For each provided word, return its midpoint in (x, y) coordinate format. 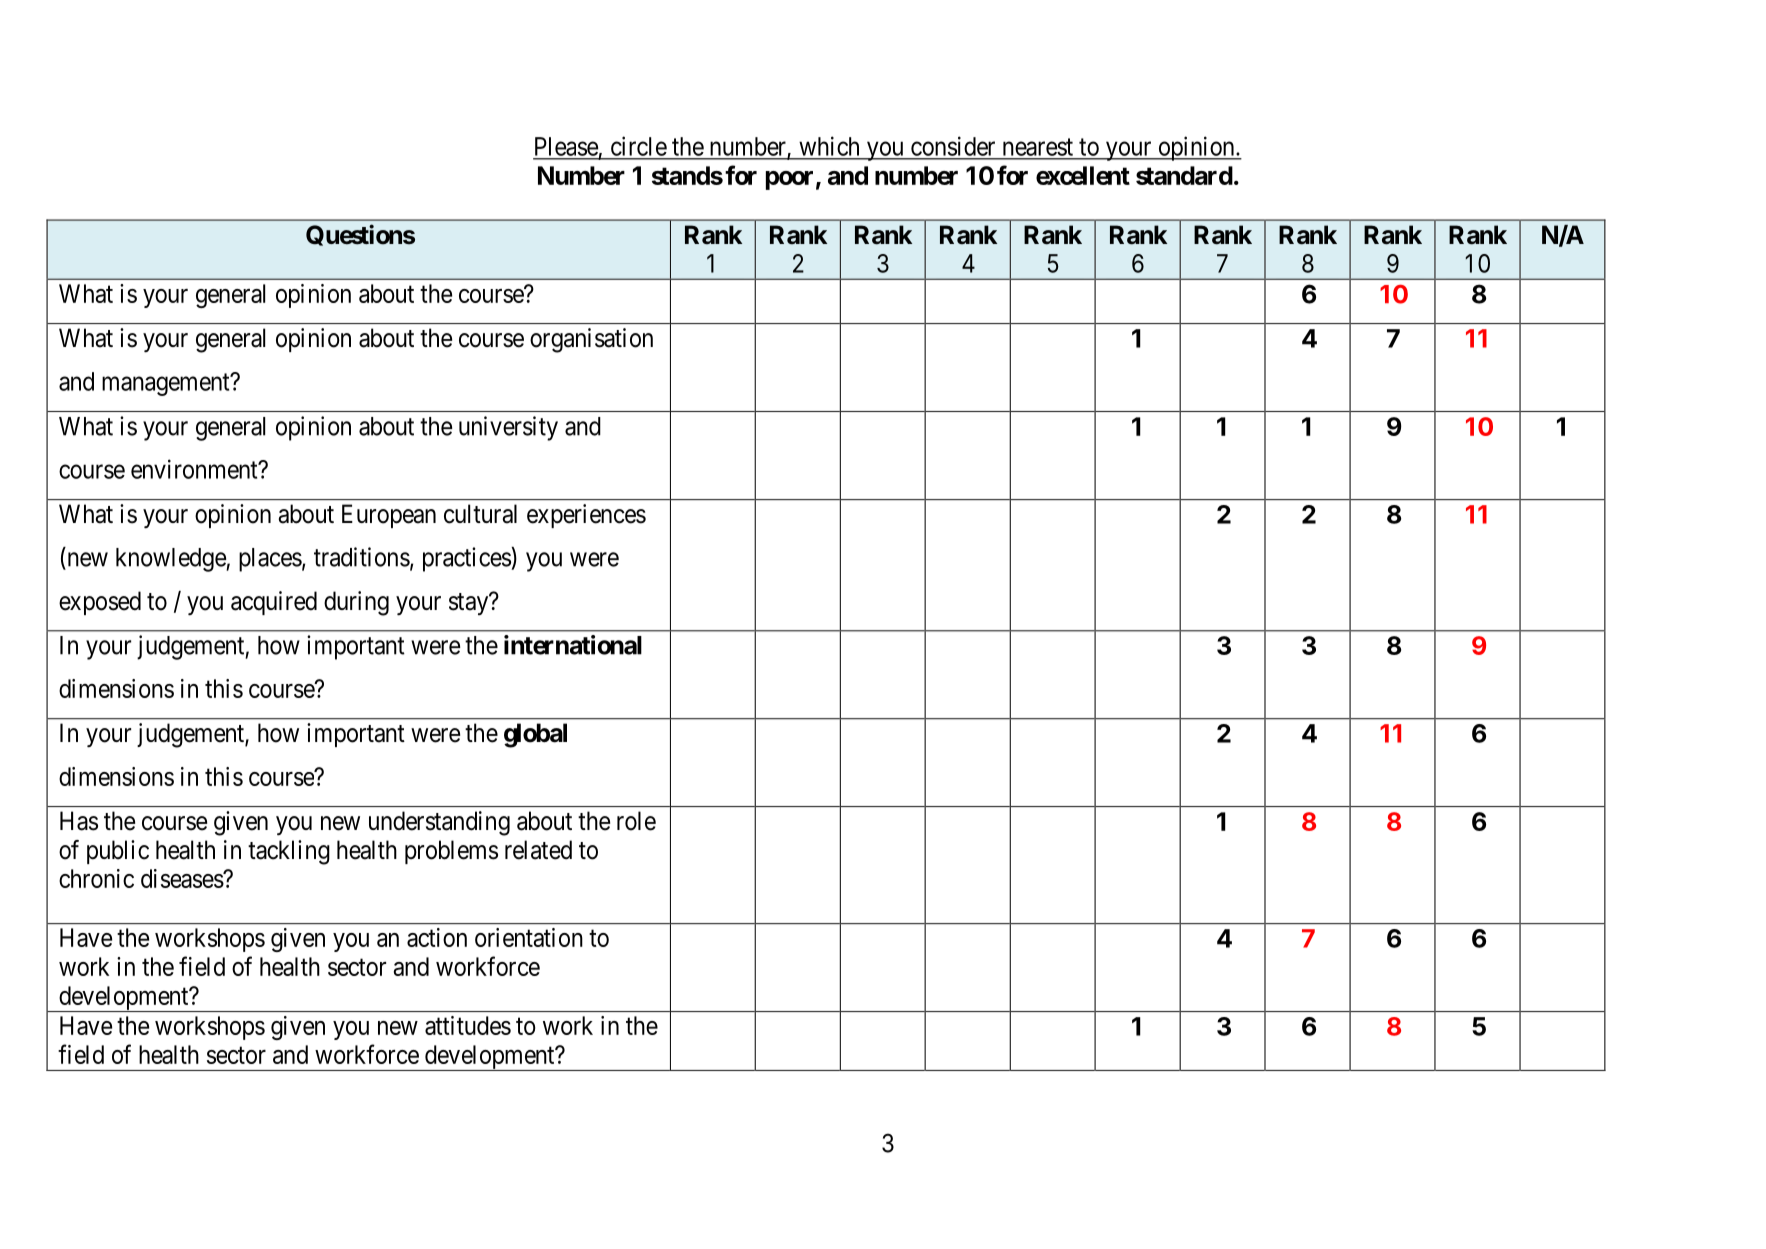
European (389, 516)
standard (1184, 175)
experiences (586, 516)
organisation (591, 340)
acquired (274, 603)
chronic (96, 878)
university (508, 428)
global (535, 735)
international (573, 645)
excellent (1083, 175)
